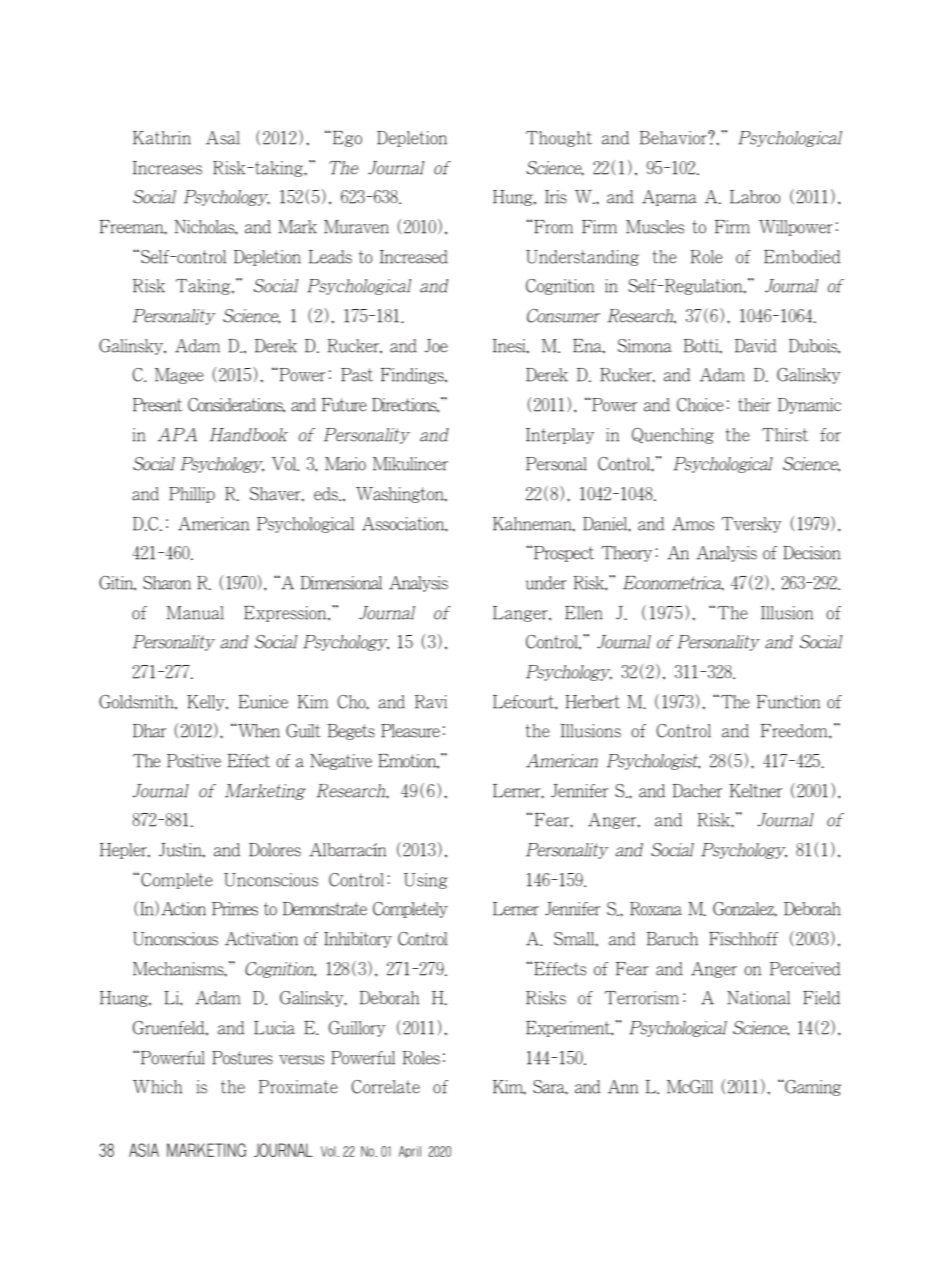 This screenshot has width=941, height=1288. Describe the element at coordinates (812, 1088) in the screenshot. I see `Gaming` at that location.
